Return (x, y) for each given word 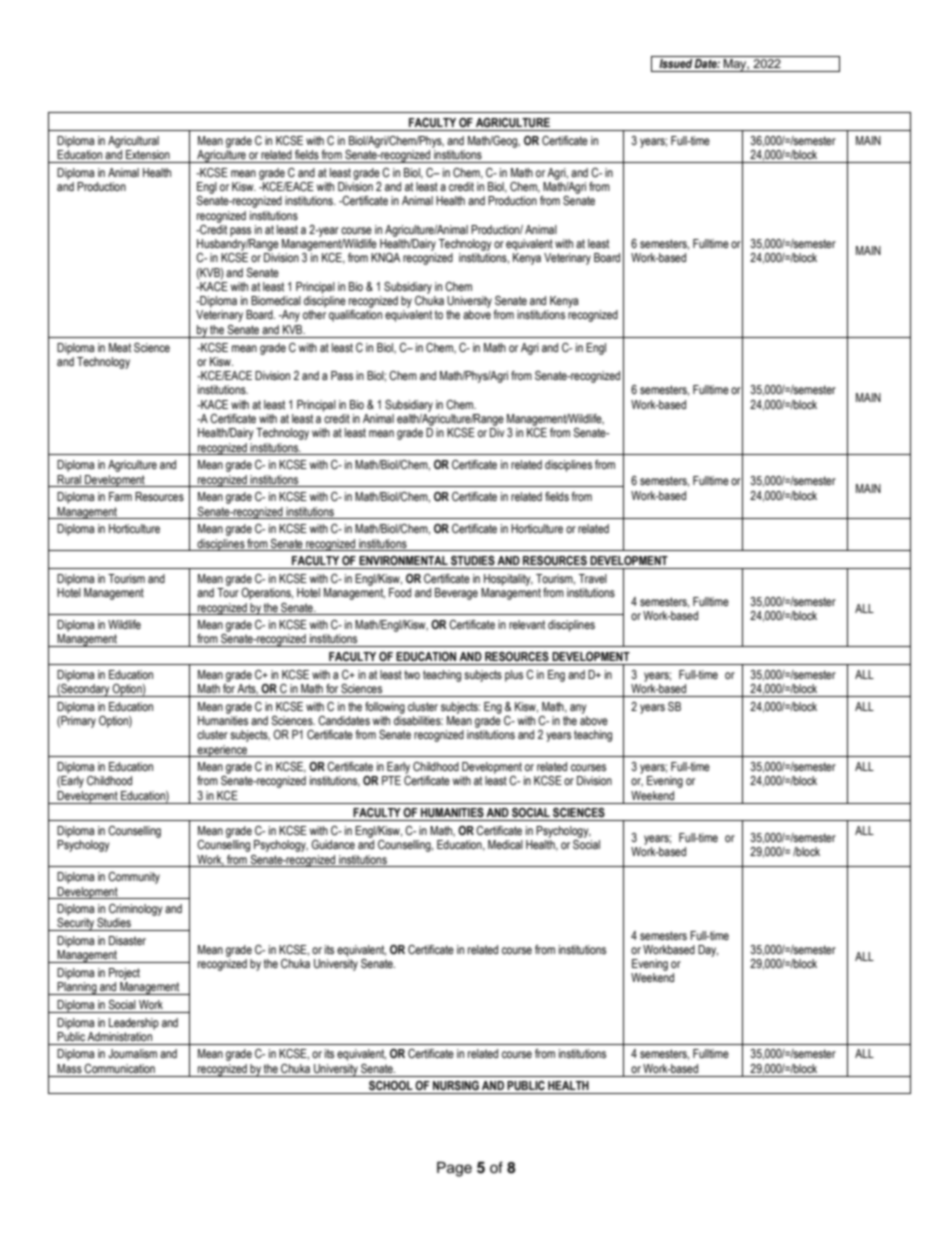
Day (708, 951)
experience (222, 751)
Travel (592, 578)
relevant (527, 624)
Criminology (136, 910)
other (314, 314)
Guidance (333, 844)
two (412, 674)
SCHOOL (391, 1086)
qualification (355, 316)
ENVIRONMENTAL (403, 560)
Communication (119, 1068)
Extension (148, 154)
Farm (120, 496)
